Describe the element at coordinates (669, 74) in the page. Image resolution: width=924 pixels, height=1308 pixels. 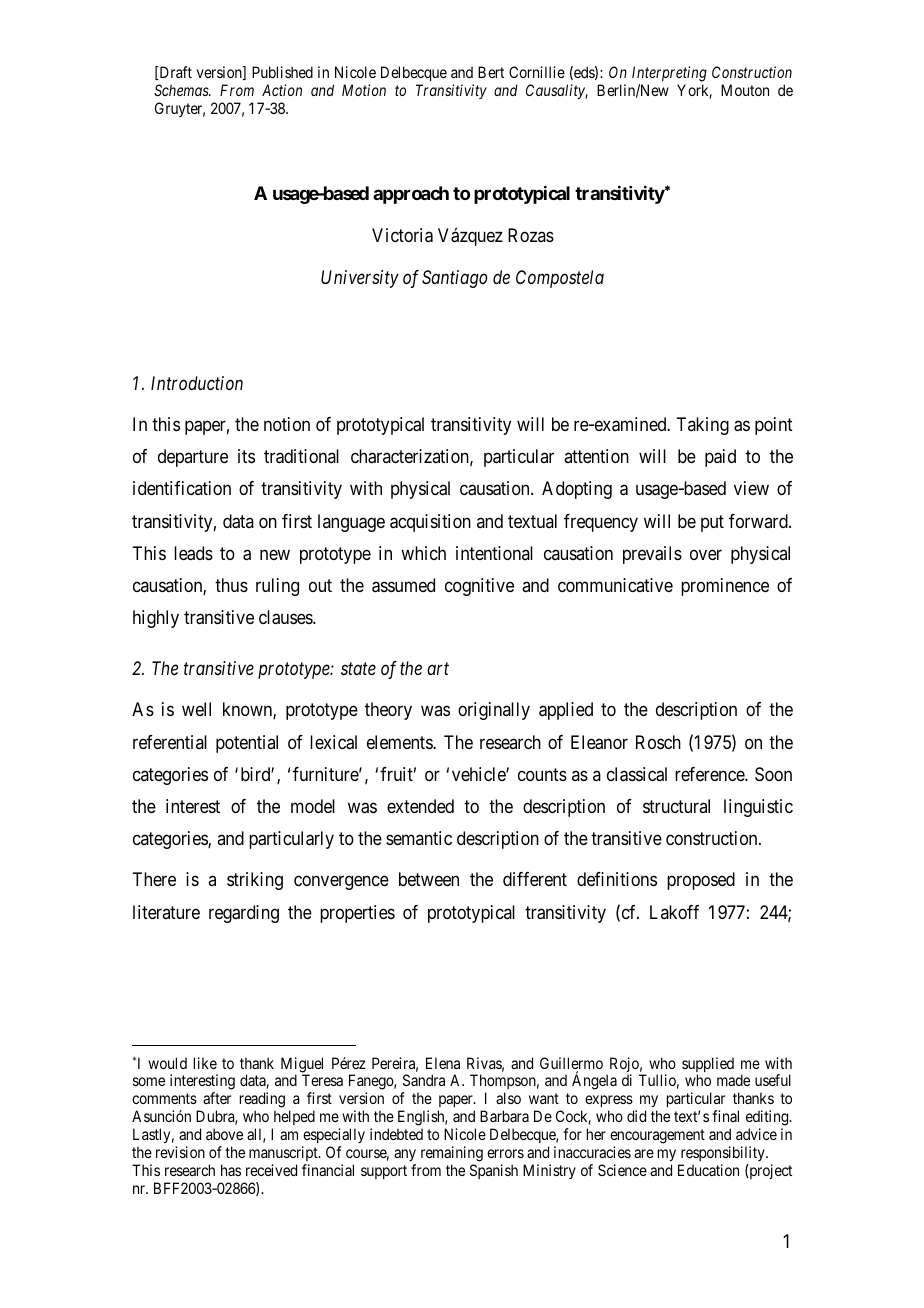
I see `Interpreting` at that location.
